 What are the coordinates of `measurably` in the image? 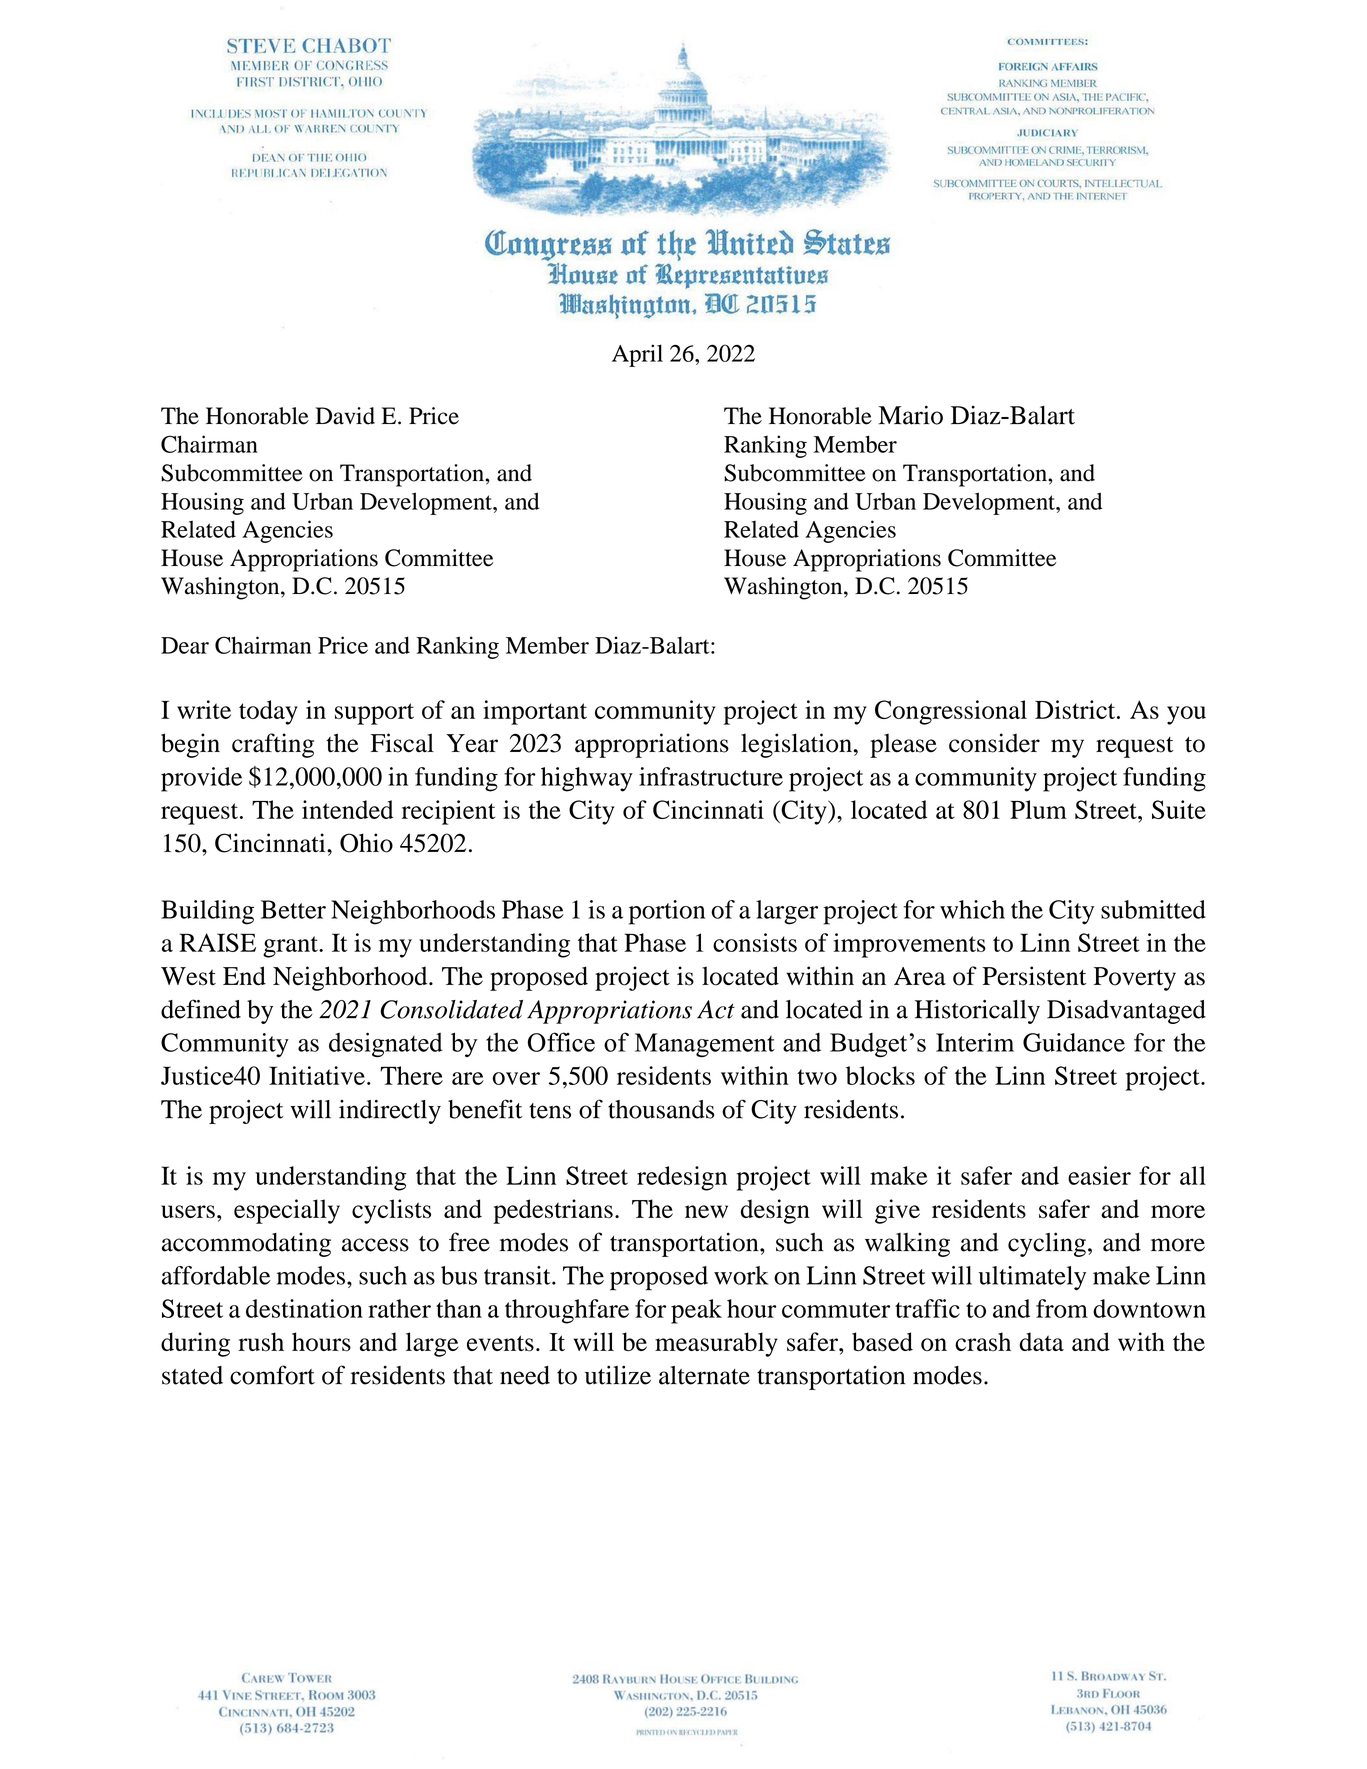 It's located at (716, 1344).
